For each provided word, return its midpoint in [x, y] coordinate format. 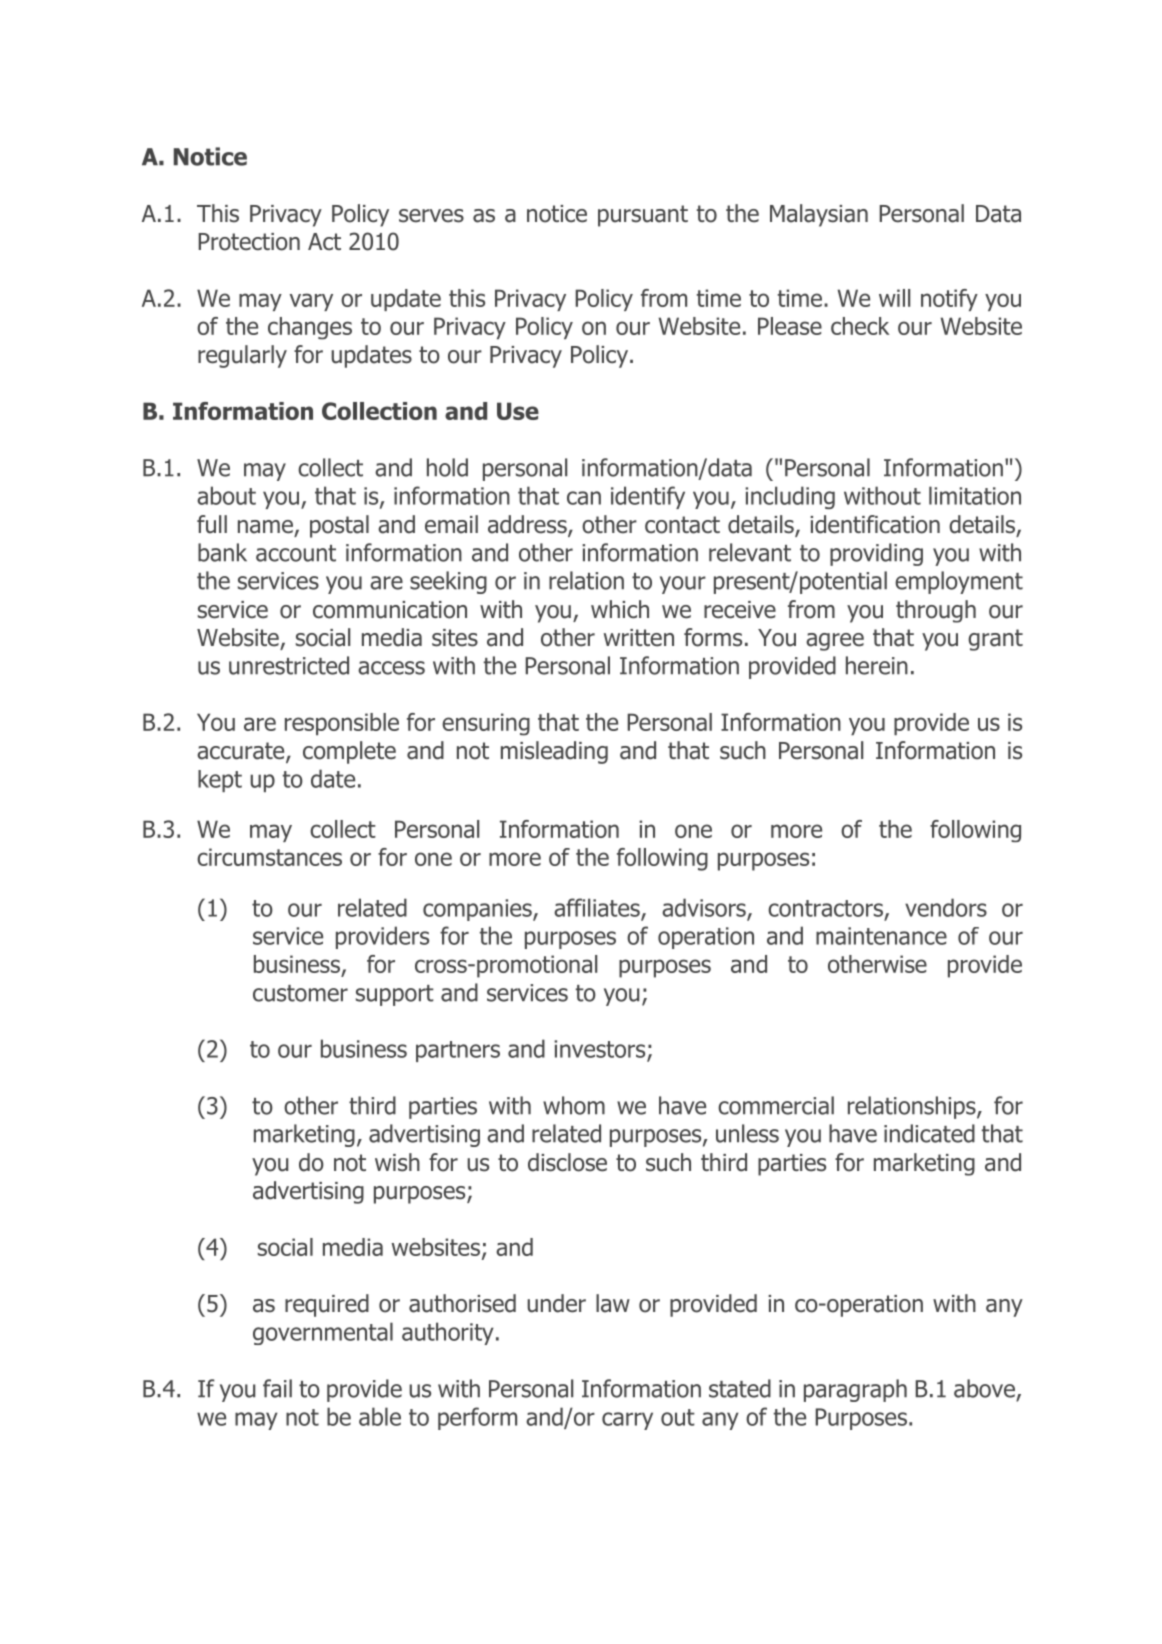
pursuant [643, 216]
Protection [249, 242]
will [894, 298]
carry [627, 1421]
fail [277, 1388]
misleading [554, 752]
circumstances [269, 857]
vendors [946, 907]
